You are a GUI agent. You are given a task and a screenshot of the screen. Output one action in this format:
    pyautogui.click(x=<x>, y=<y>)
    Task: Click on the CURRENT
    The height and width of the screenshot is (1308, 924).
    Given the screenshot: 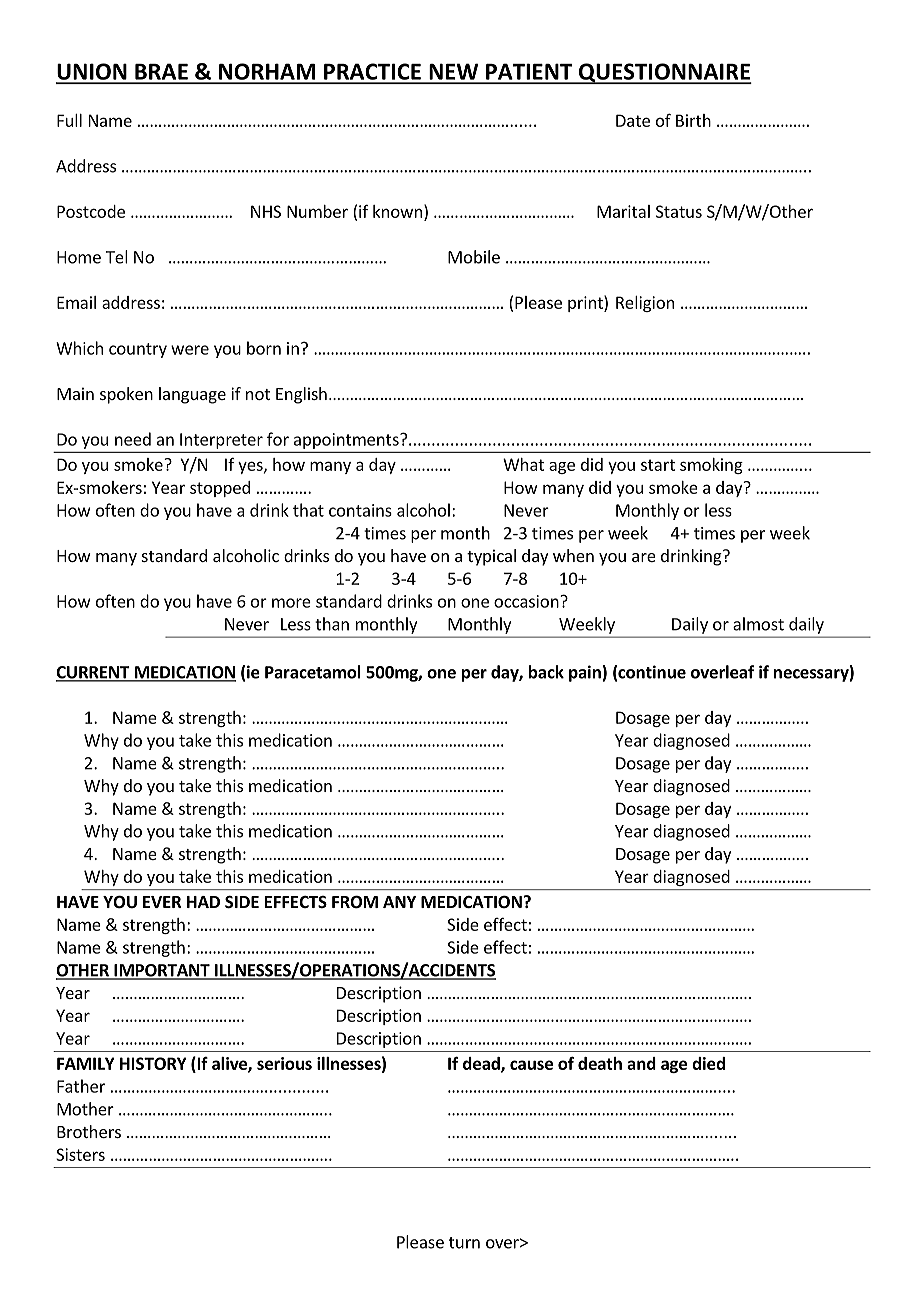 What is the action you would take?
    pyautogui.click(x=94, y=673)
